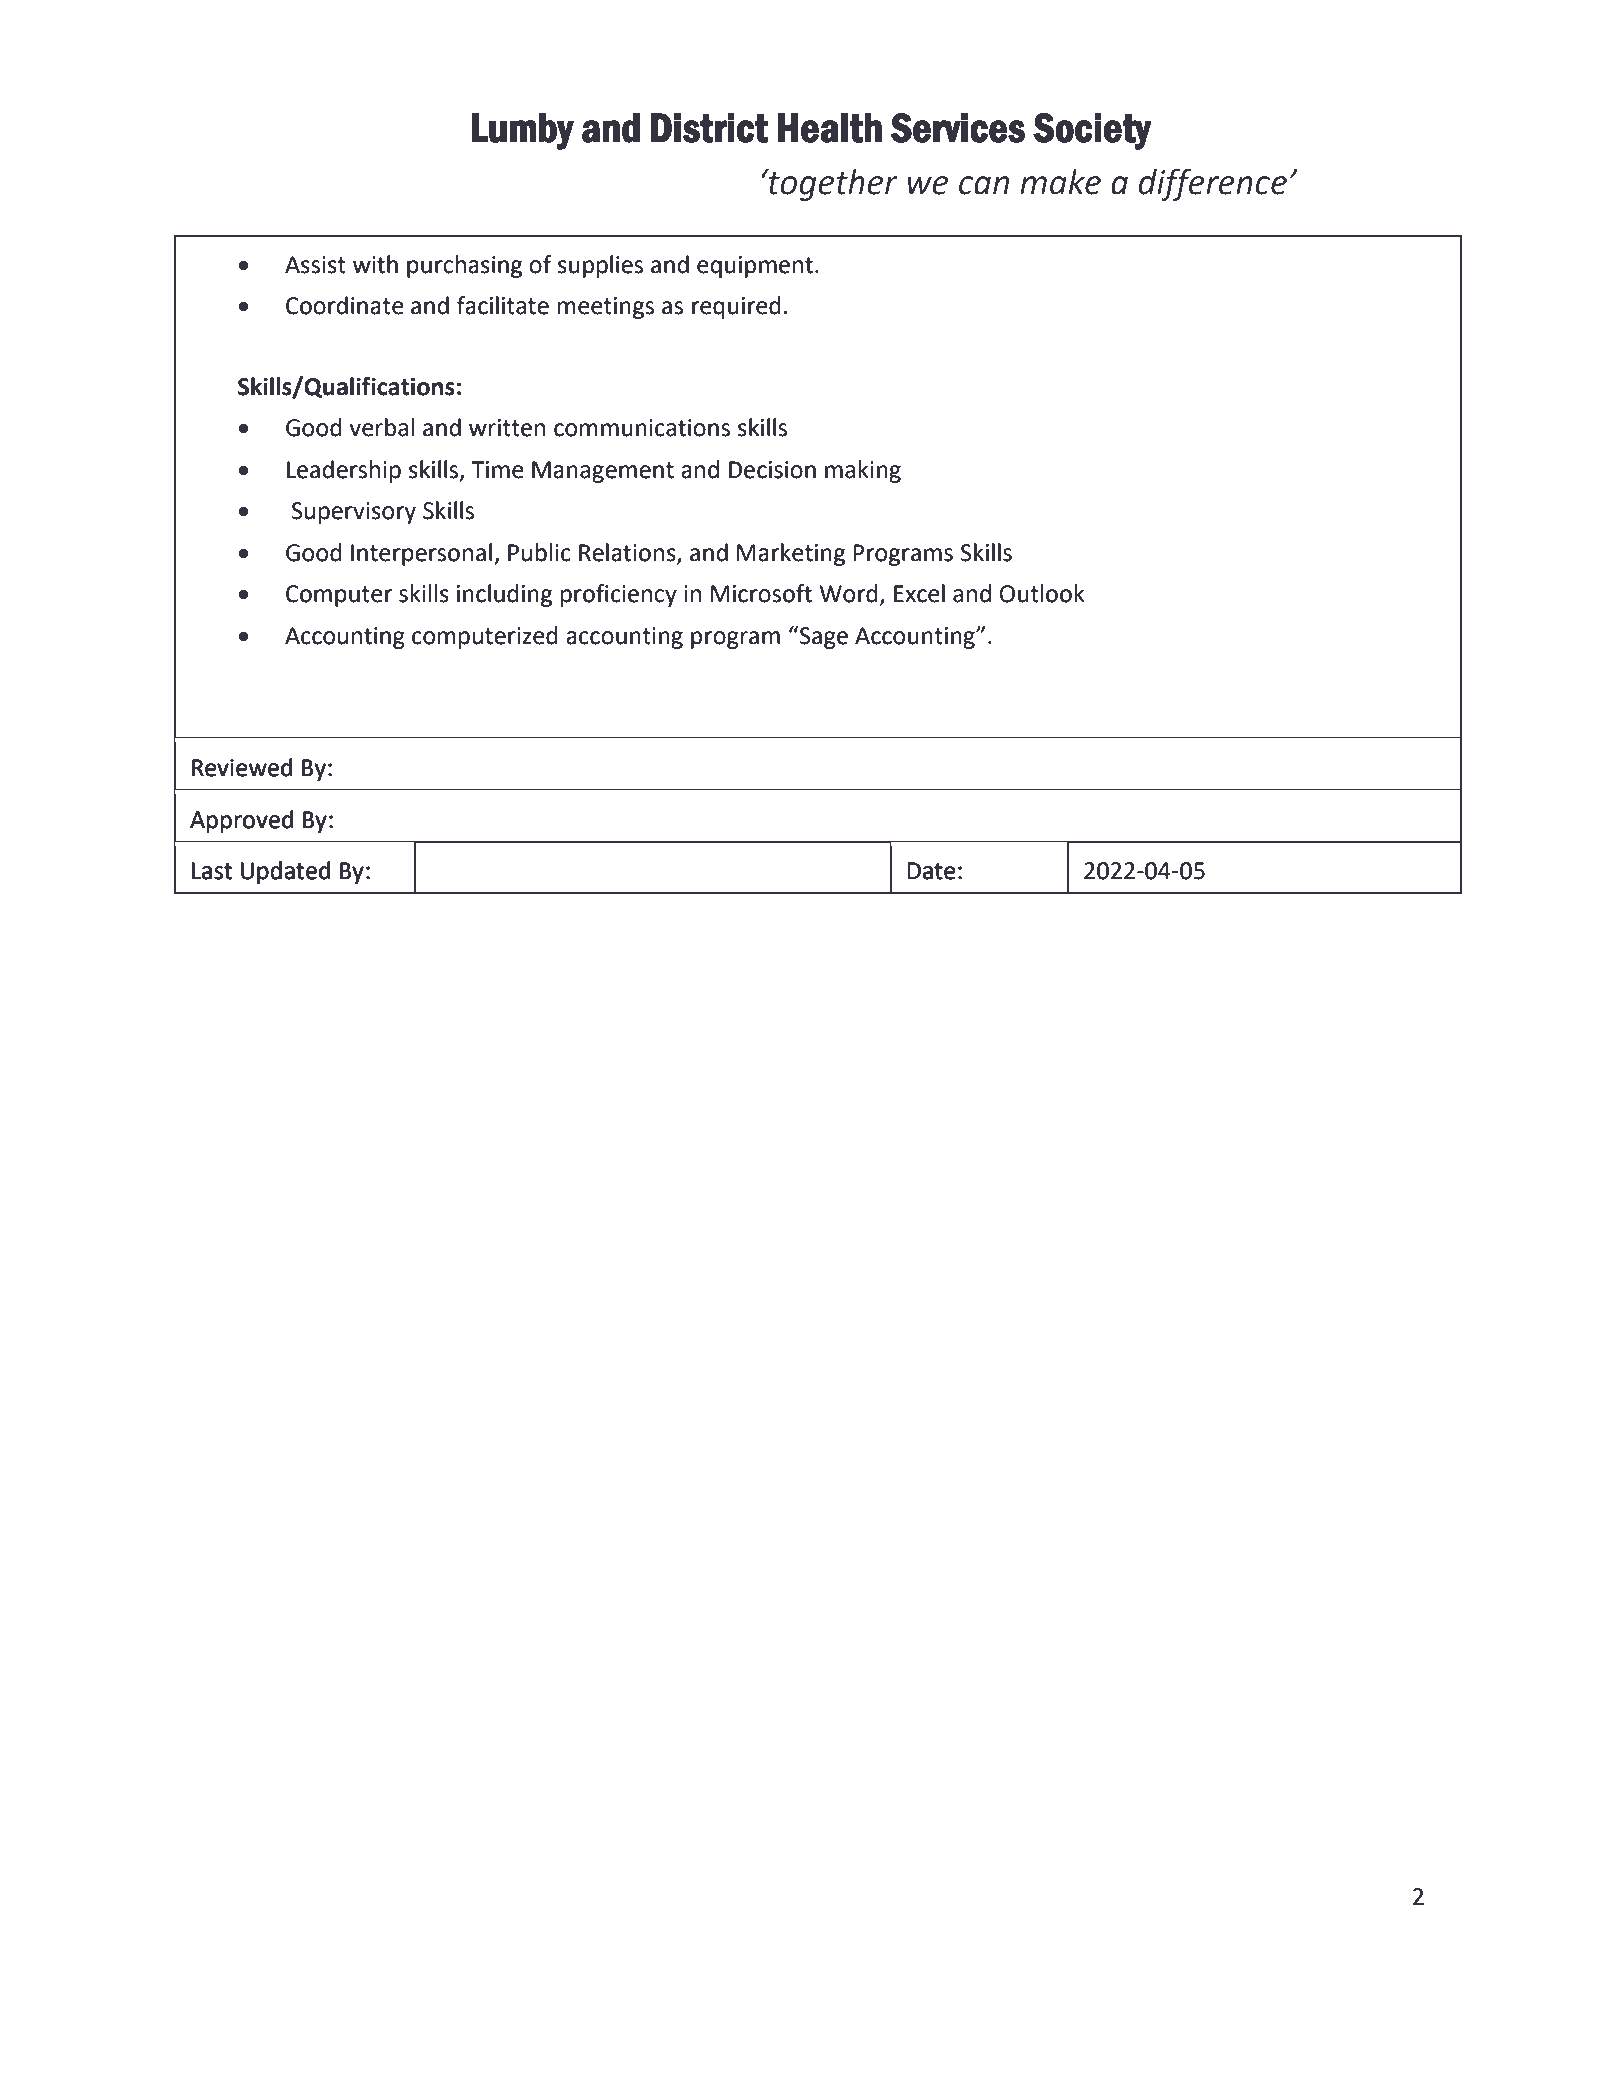 The image size is (1615, 2090). Describe the element at coordinates (709, 128) in the document. I see `District` at that location.
